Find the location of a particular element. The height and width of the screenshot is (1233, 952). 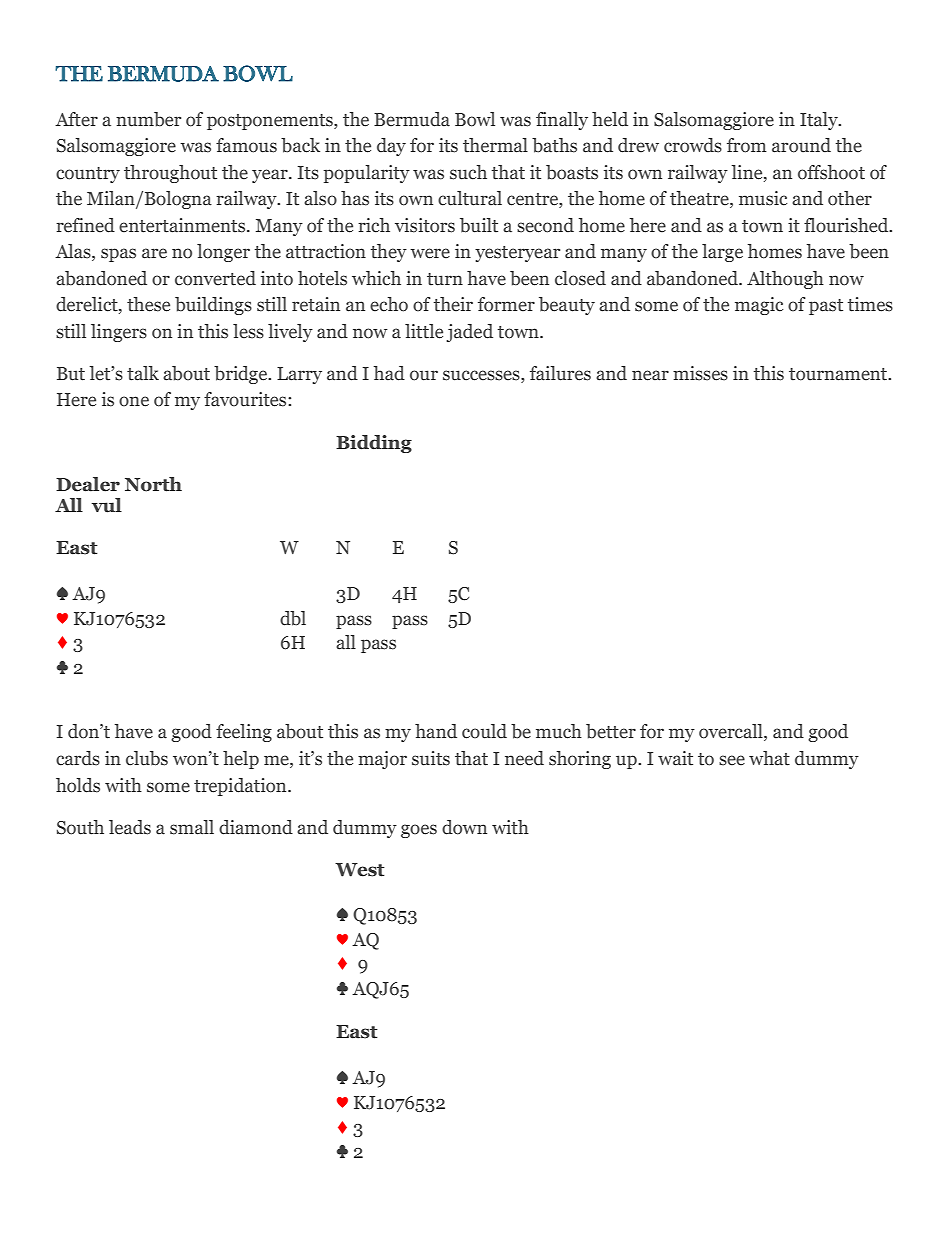

small is located at coordinates (192, 827).
